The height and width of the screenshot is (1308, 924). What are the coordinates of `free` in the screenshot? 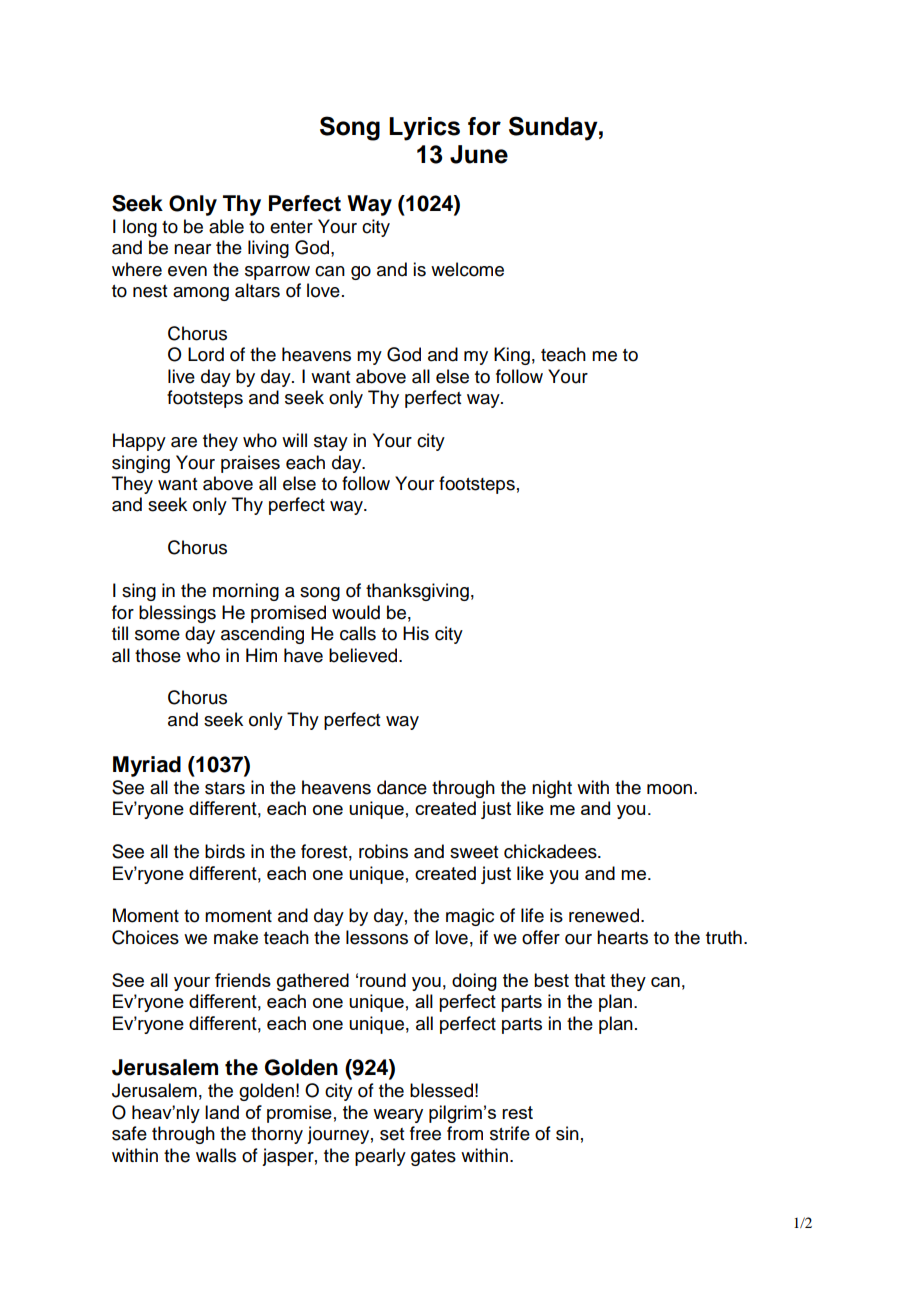 It's located at (425, 1133).
